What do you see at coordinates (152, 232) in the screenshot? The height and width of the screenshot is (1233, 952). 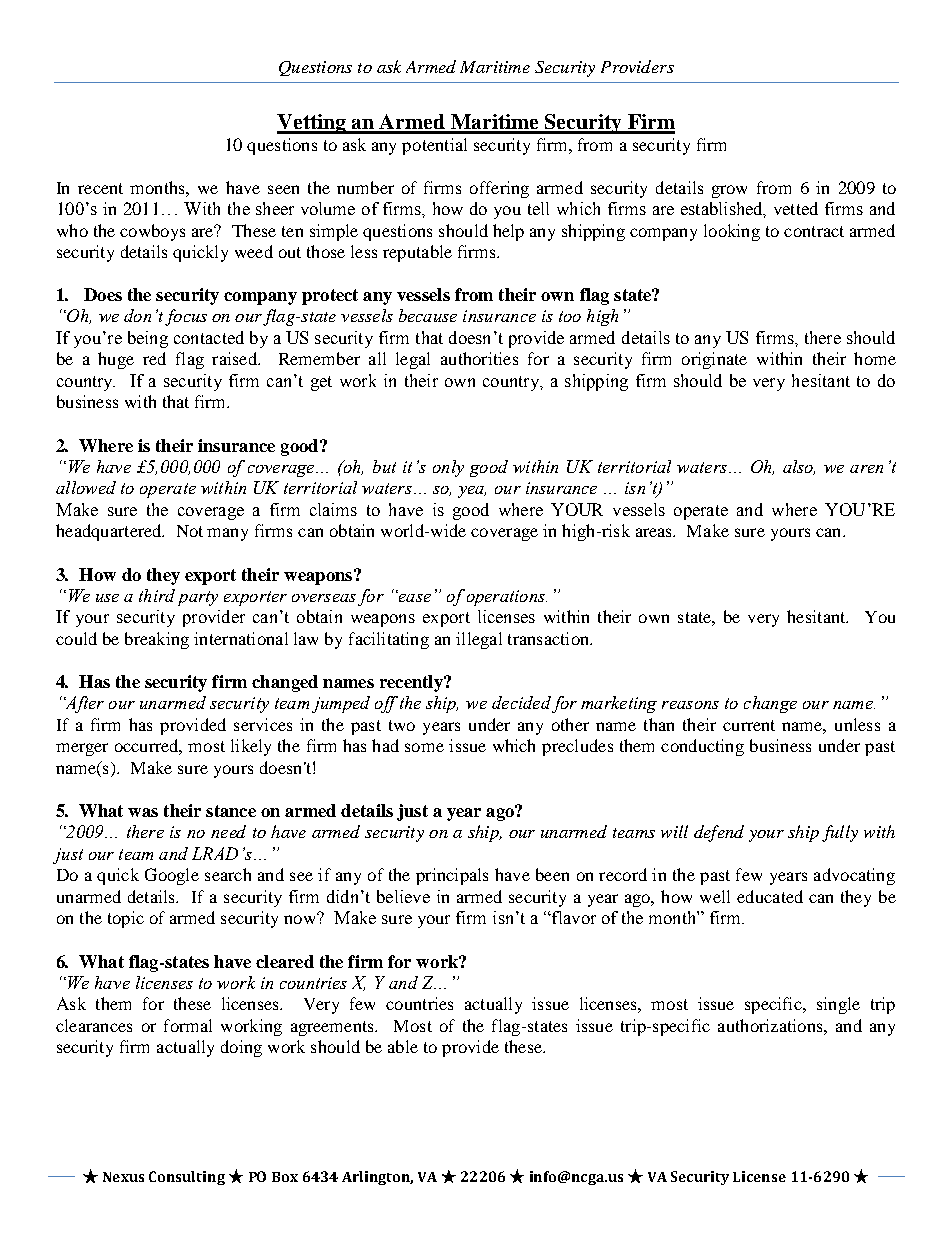 I see `cowboys` at bounding box center [152, 232].
